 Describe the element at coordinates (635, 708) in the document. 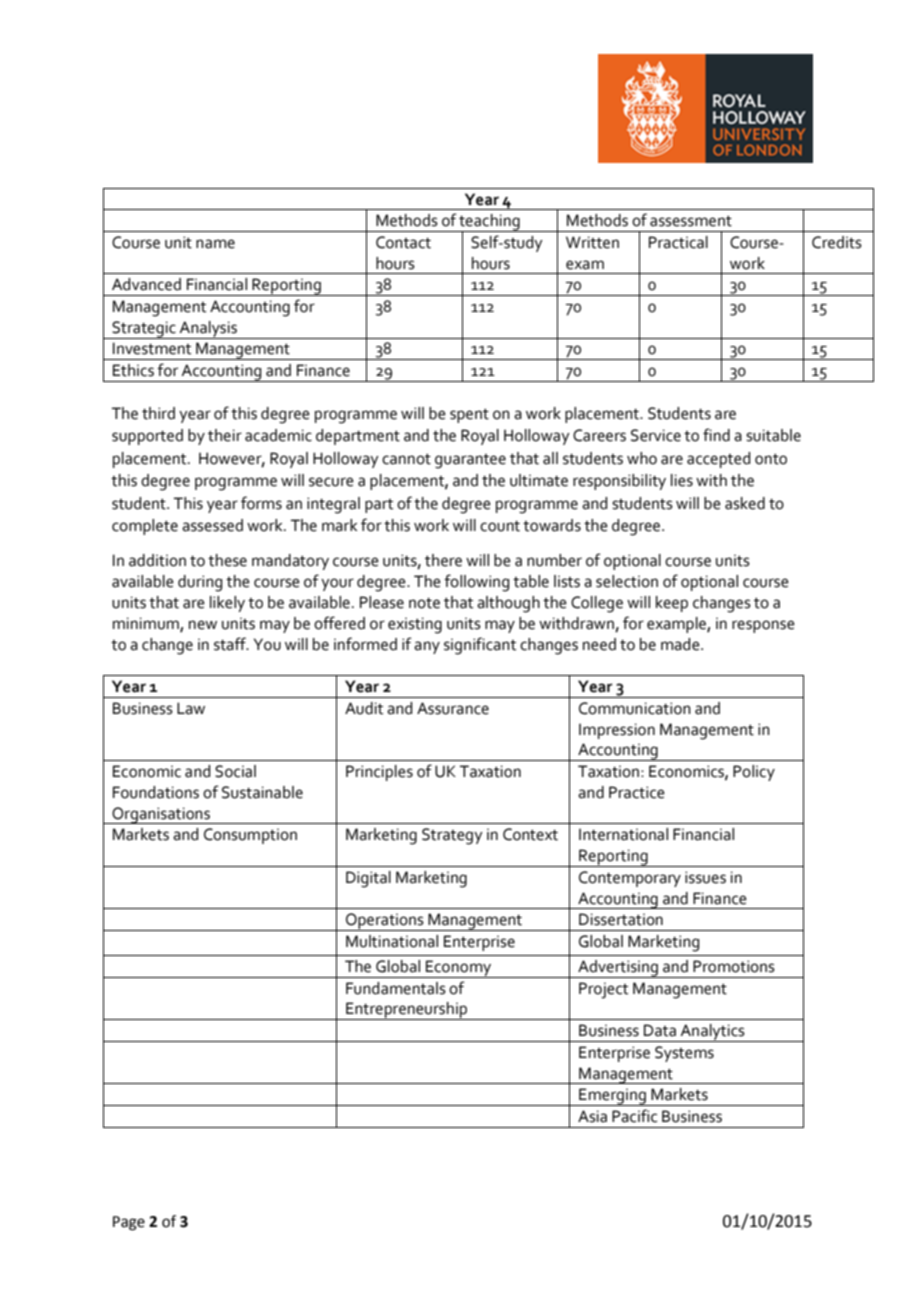

I see `Communication` at that location.
